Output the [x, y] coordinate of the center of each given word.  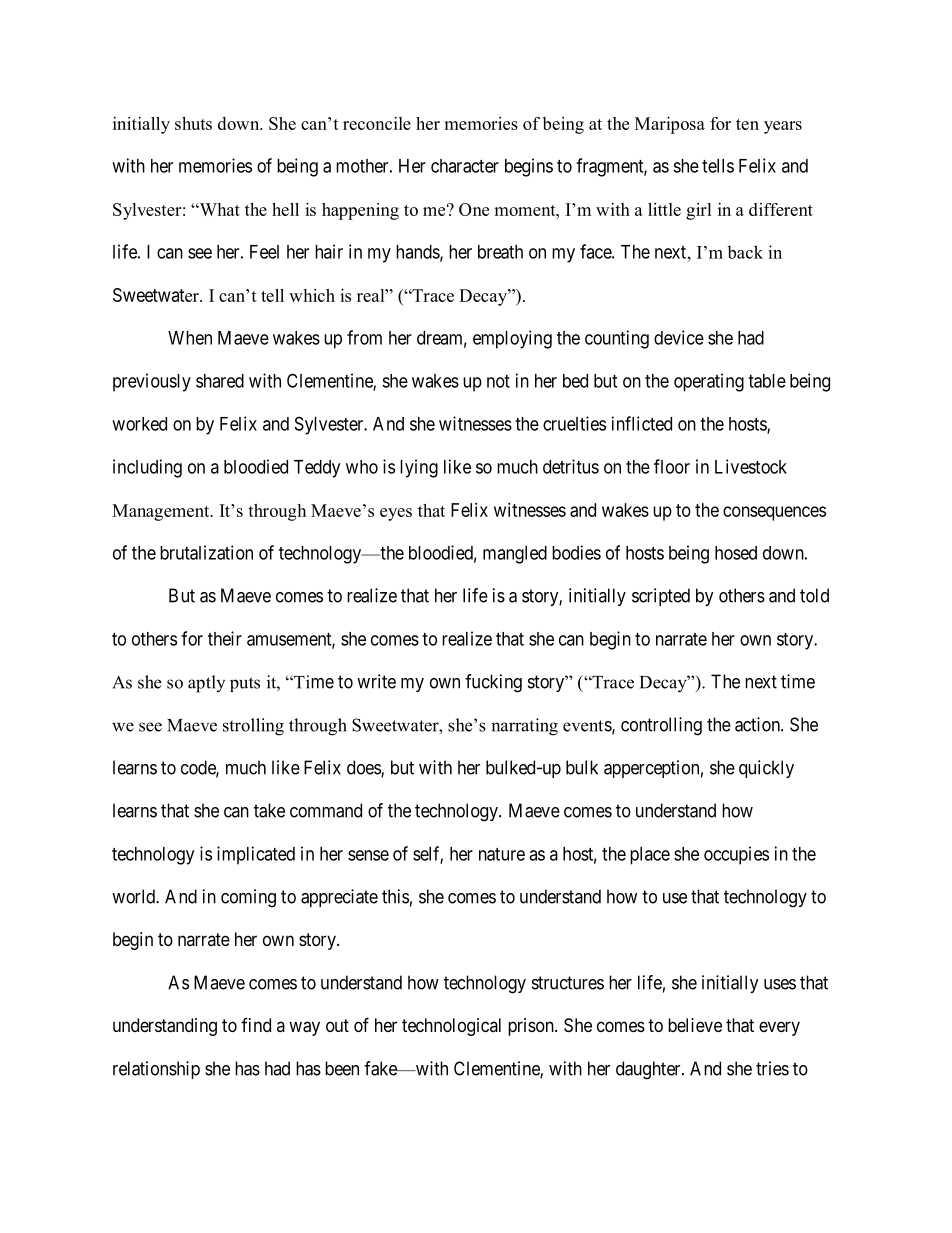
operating [709, 382]
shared [220, 381]
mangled [515, 555]
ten [747, 124]
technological [451, 1027]
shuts [193, 123]
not [498, 381]
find [256, 1025]
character [465, 166]
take [269, 810]
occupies [736, 855]
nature [502, 854]
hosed [736, 553]
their [225, 638]
